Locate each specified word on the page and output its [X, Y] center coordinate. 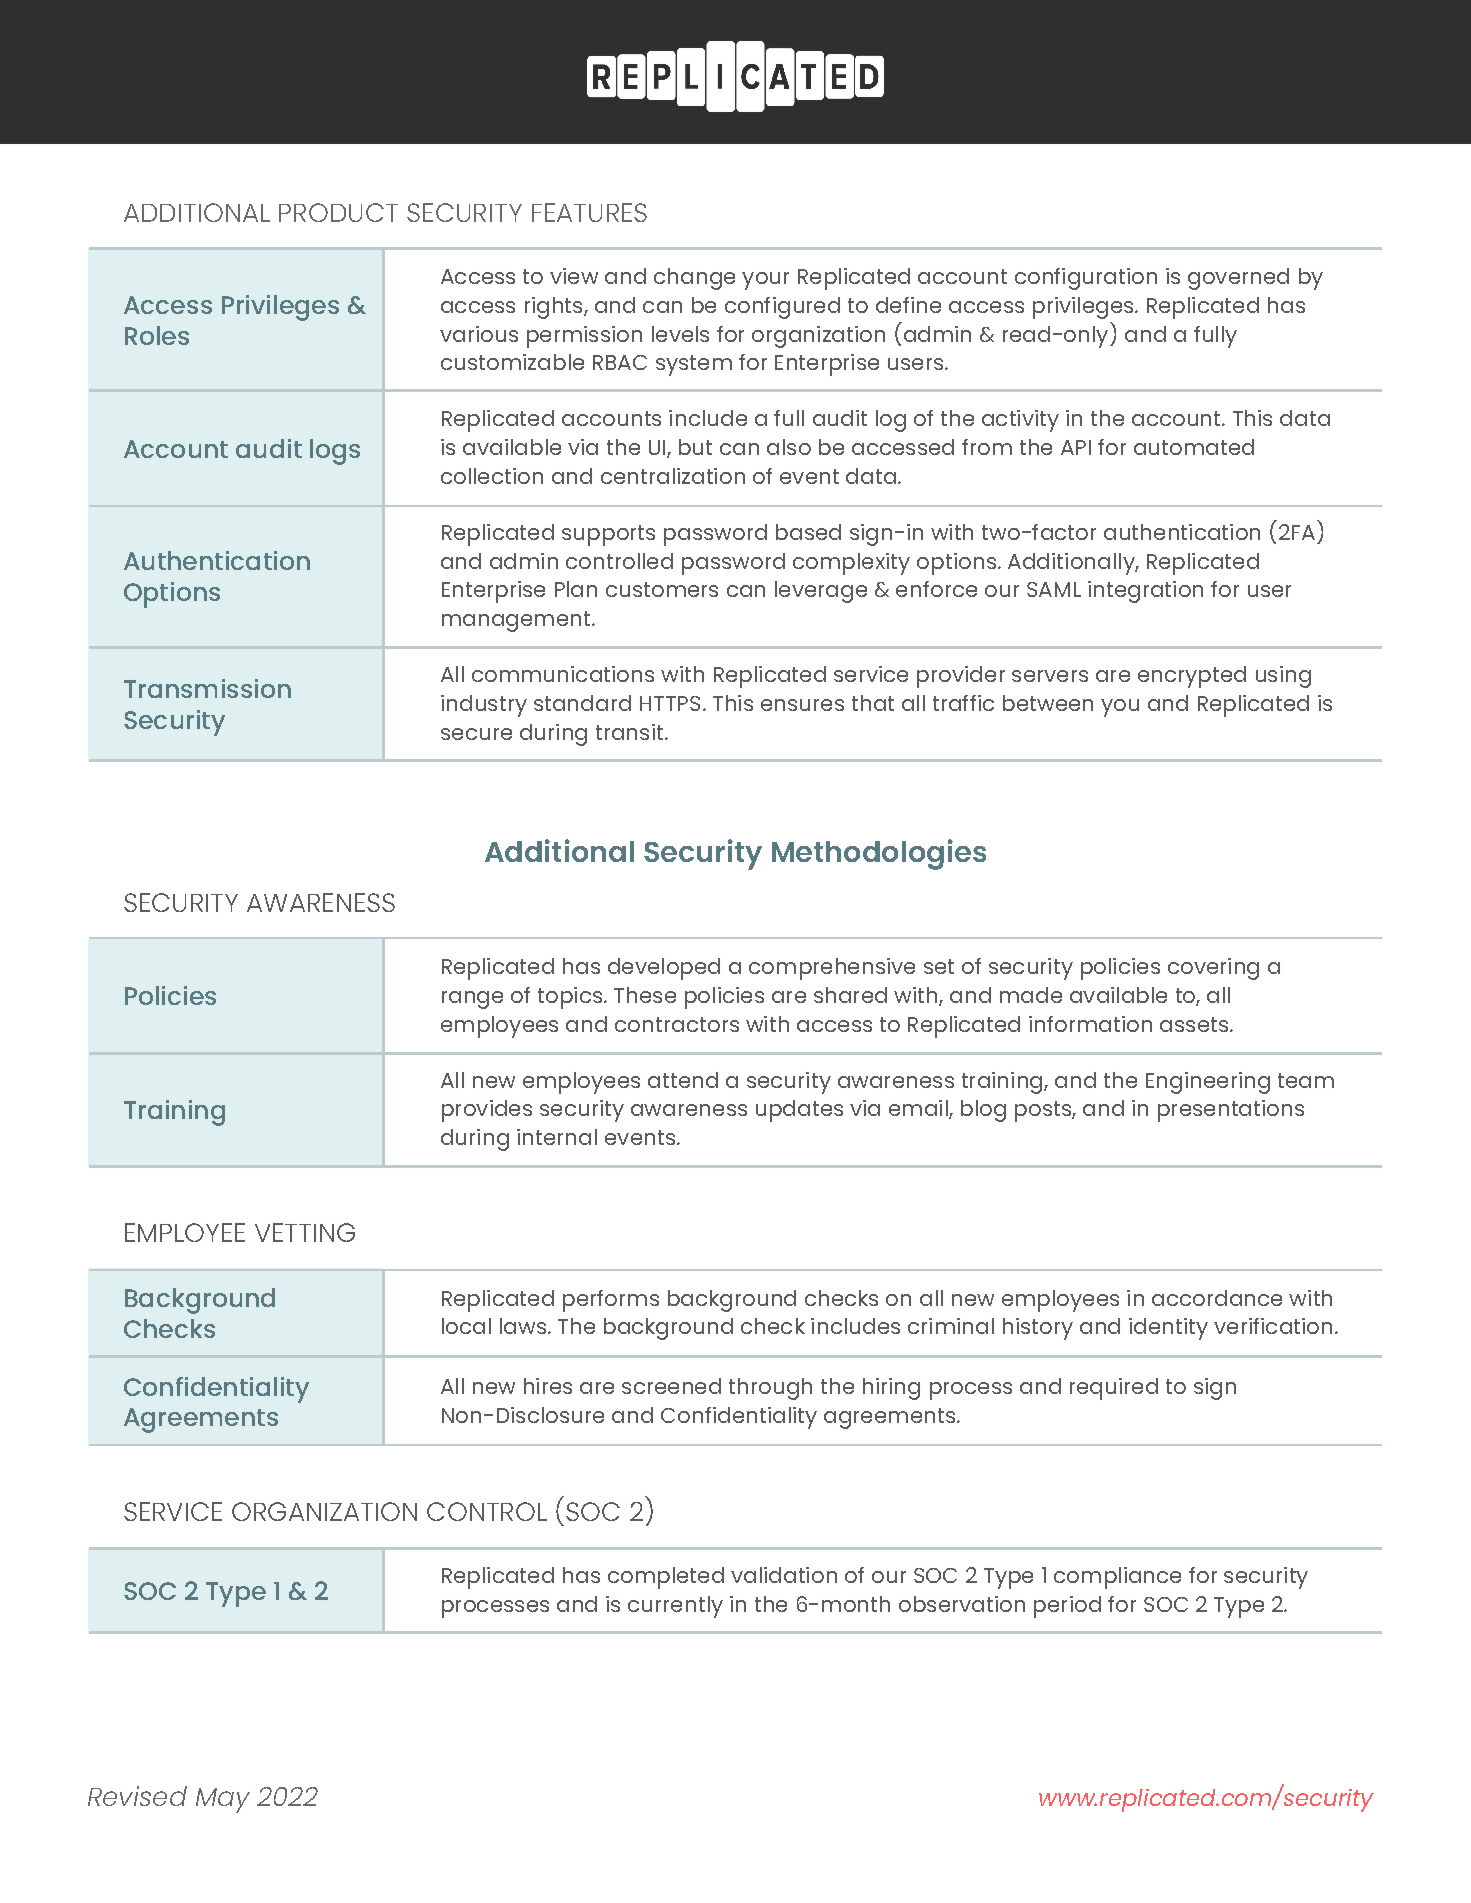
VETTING [305, 1232]
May [223, 1800]
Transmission [207, 688]
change [694, 279]
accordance [1217, 1298]
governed [1238, 279]
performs [611, 1301]
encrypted [1192, 677]
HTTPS [670, 703]
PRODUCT [338, 212]
